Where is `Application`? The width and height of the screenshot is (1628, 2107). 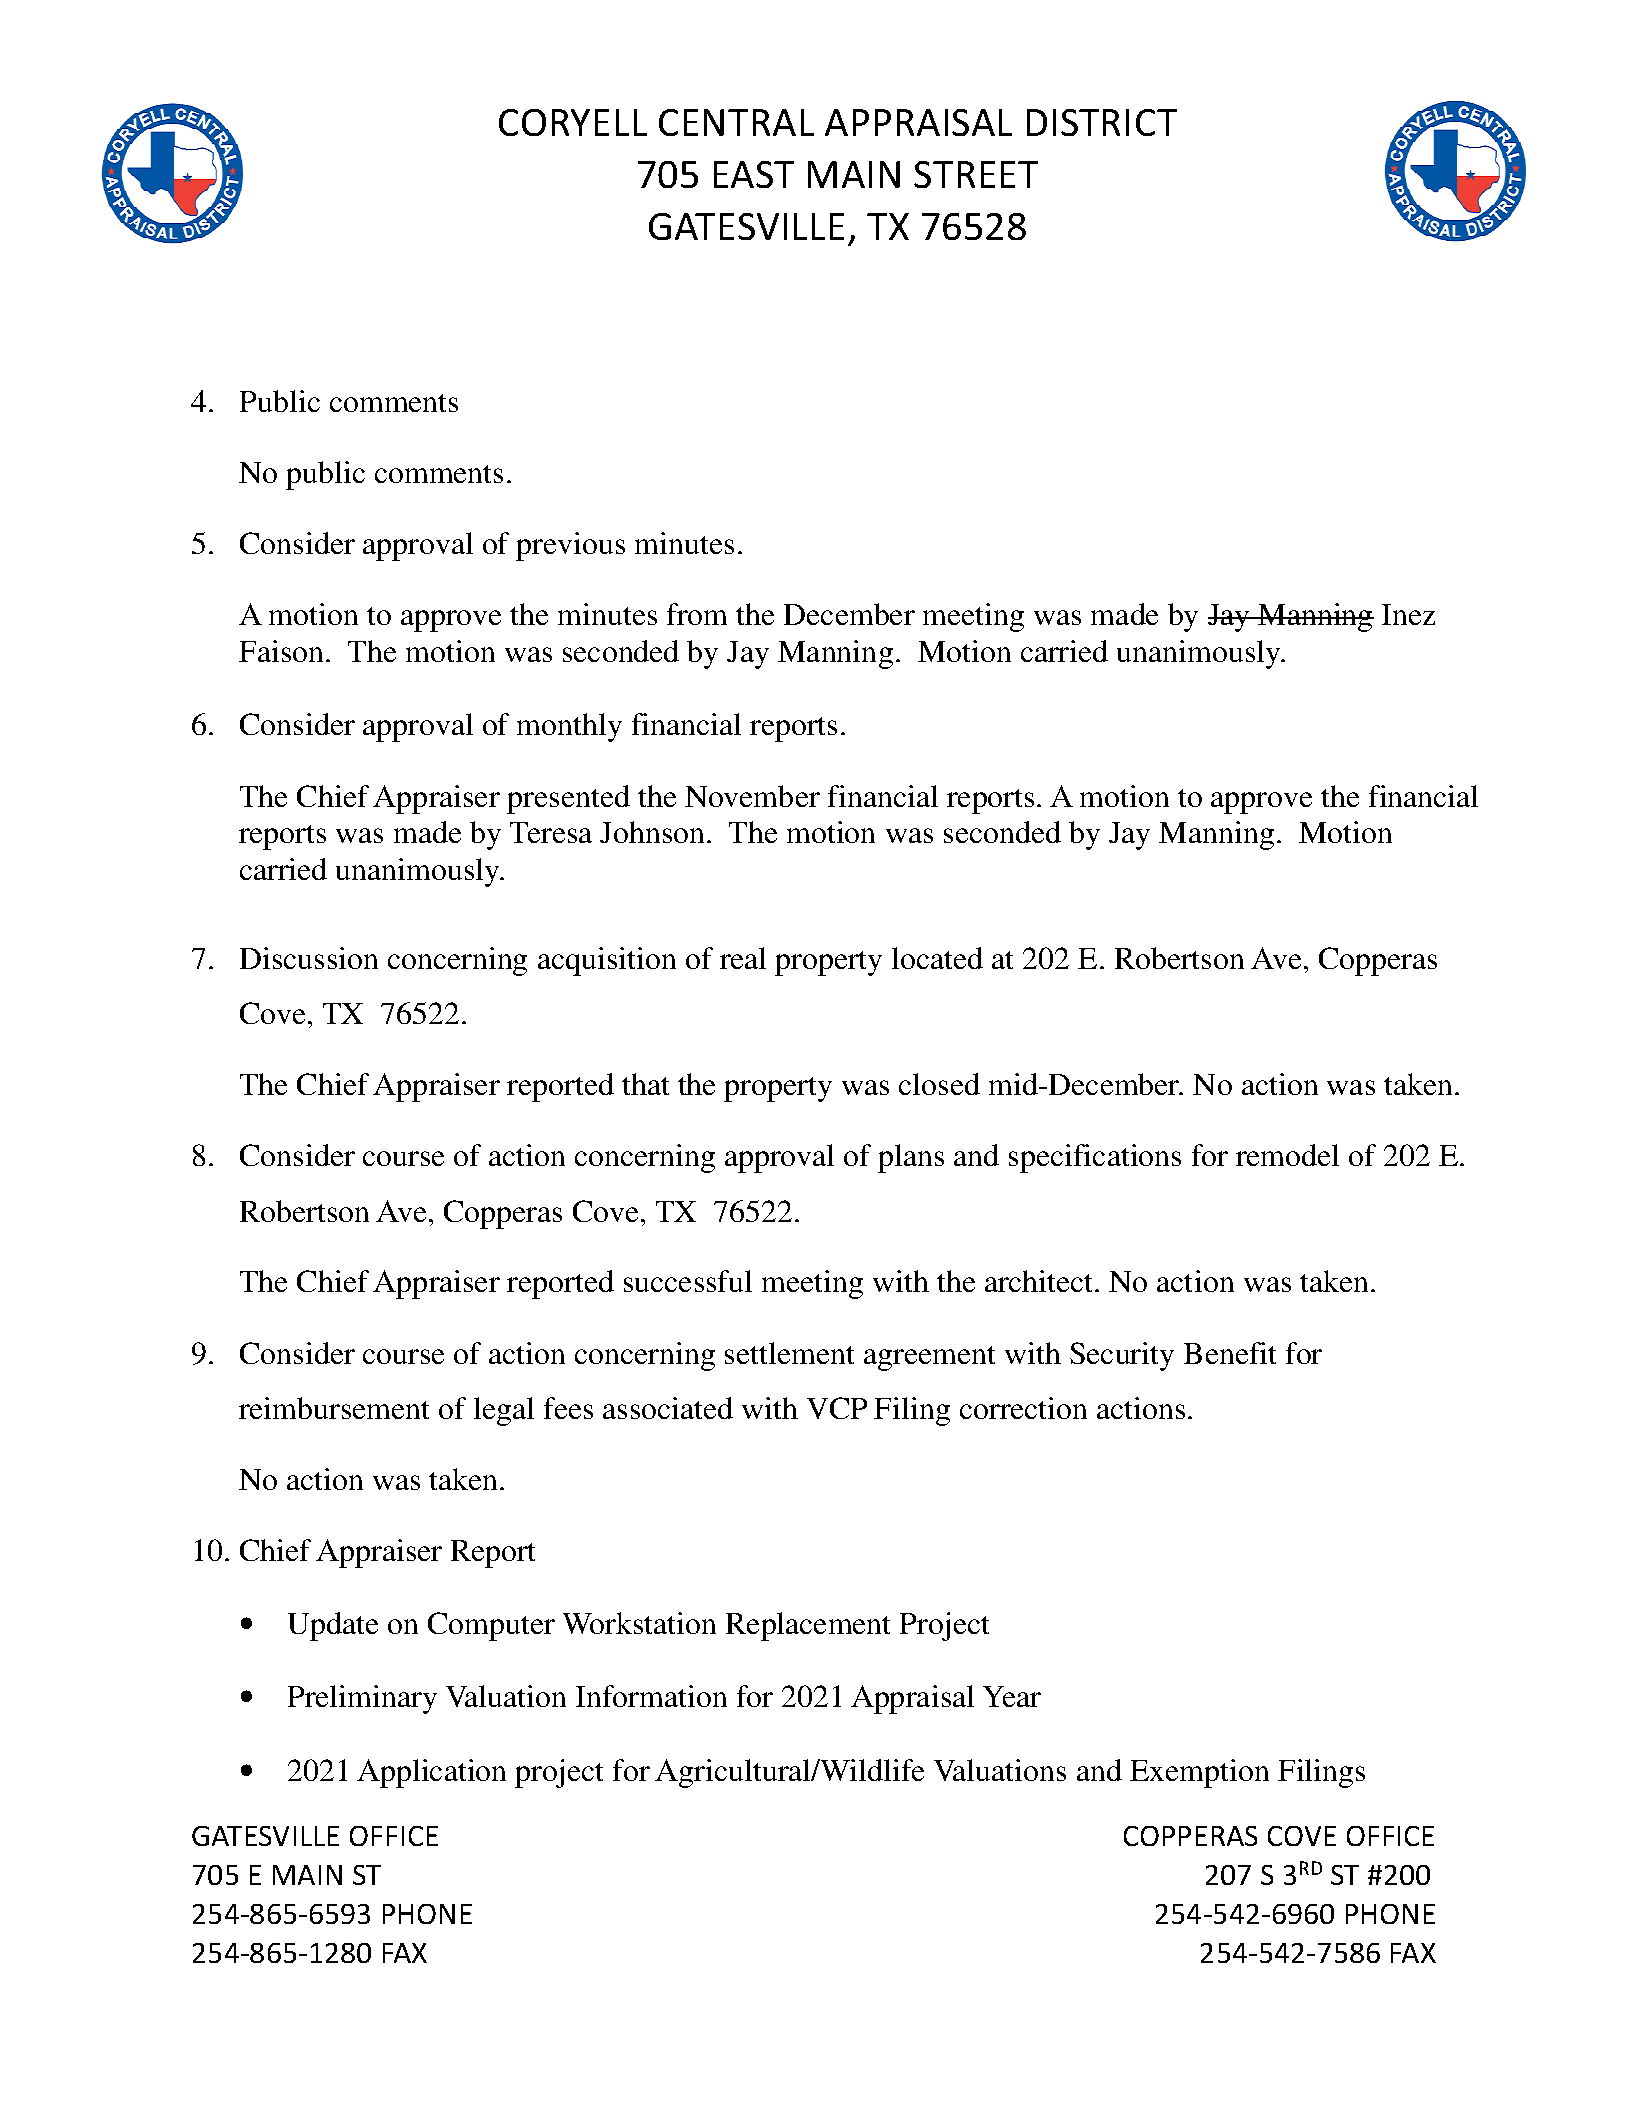
Application is located at coordinates (431, 1773).
